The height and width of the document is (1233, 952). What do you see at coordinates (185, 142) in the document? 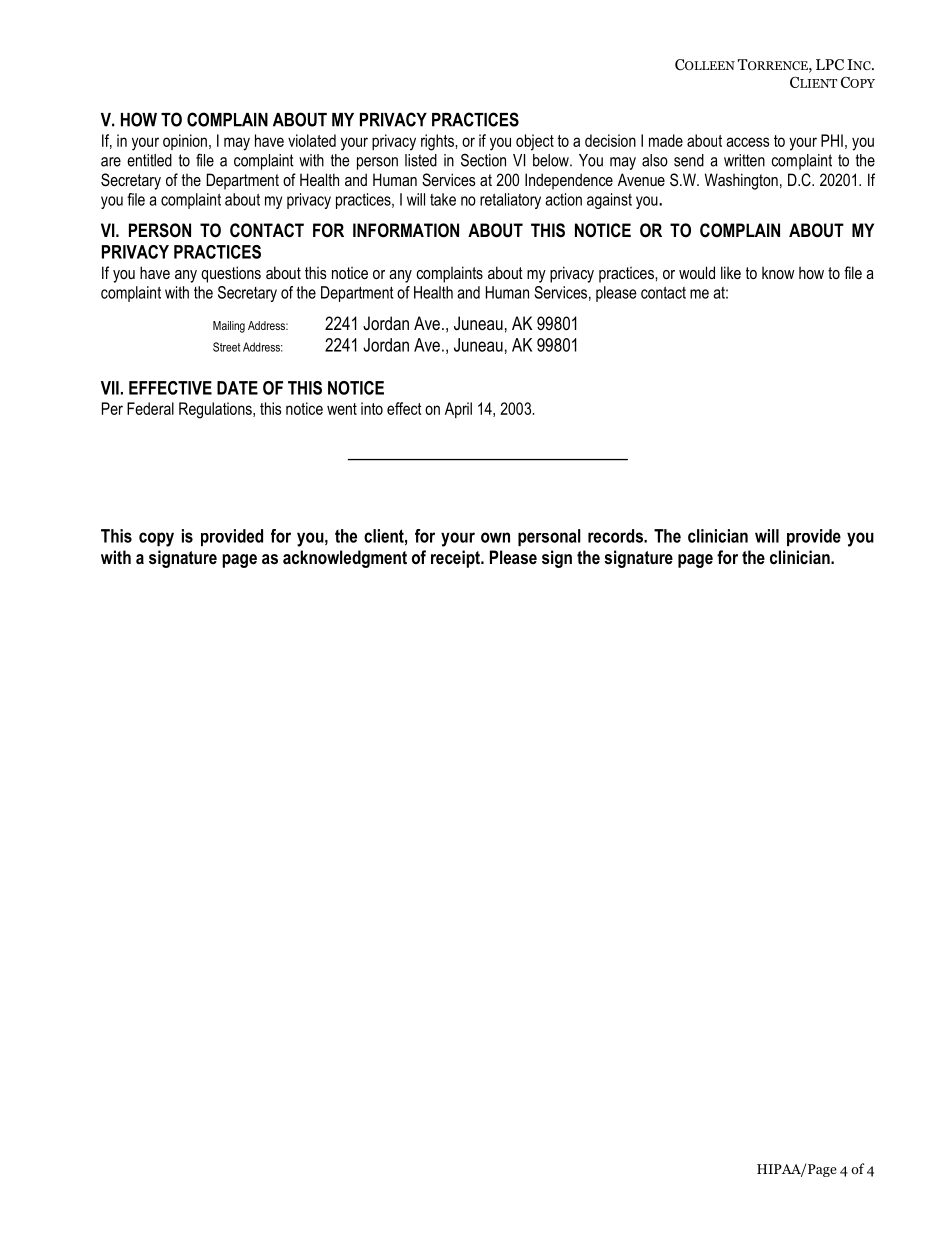
I see `opinion` at bounding box center [185, 142].
